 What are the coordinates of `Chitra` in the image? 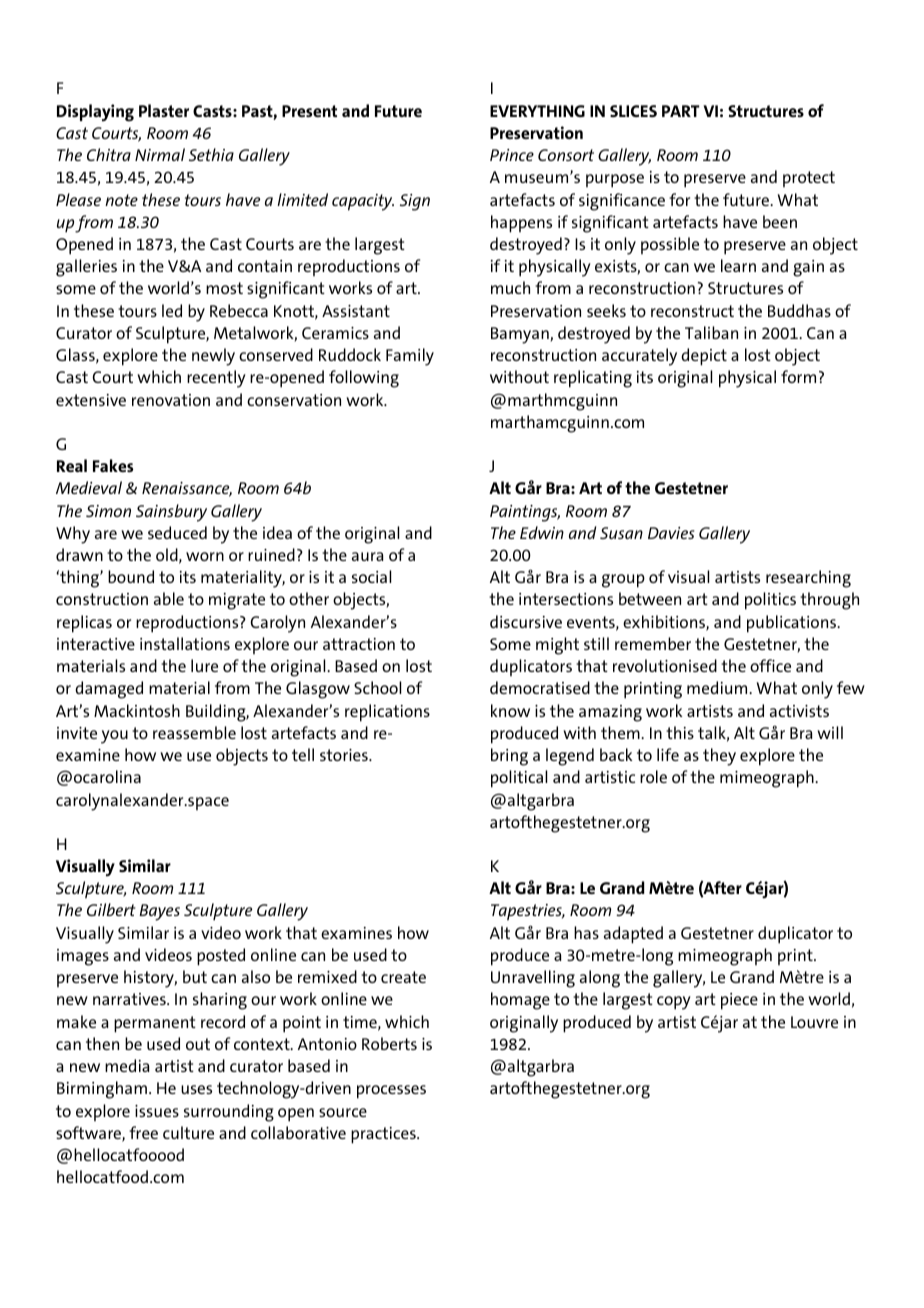 It's located at (109, 154).
